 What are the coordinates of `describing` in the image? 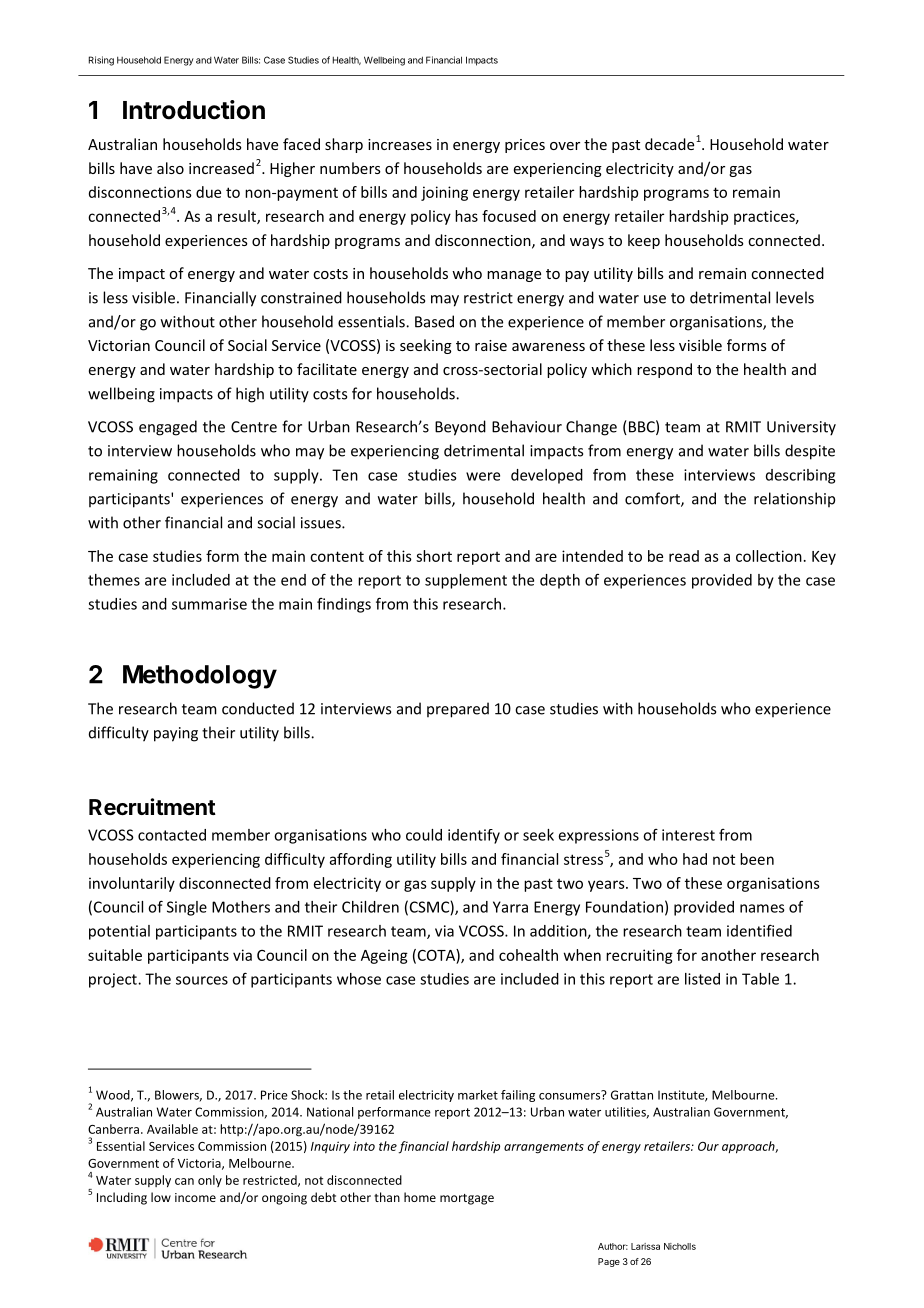 It's located at (800, 476).
